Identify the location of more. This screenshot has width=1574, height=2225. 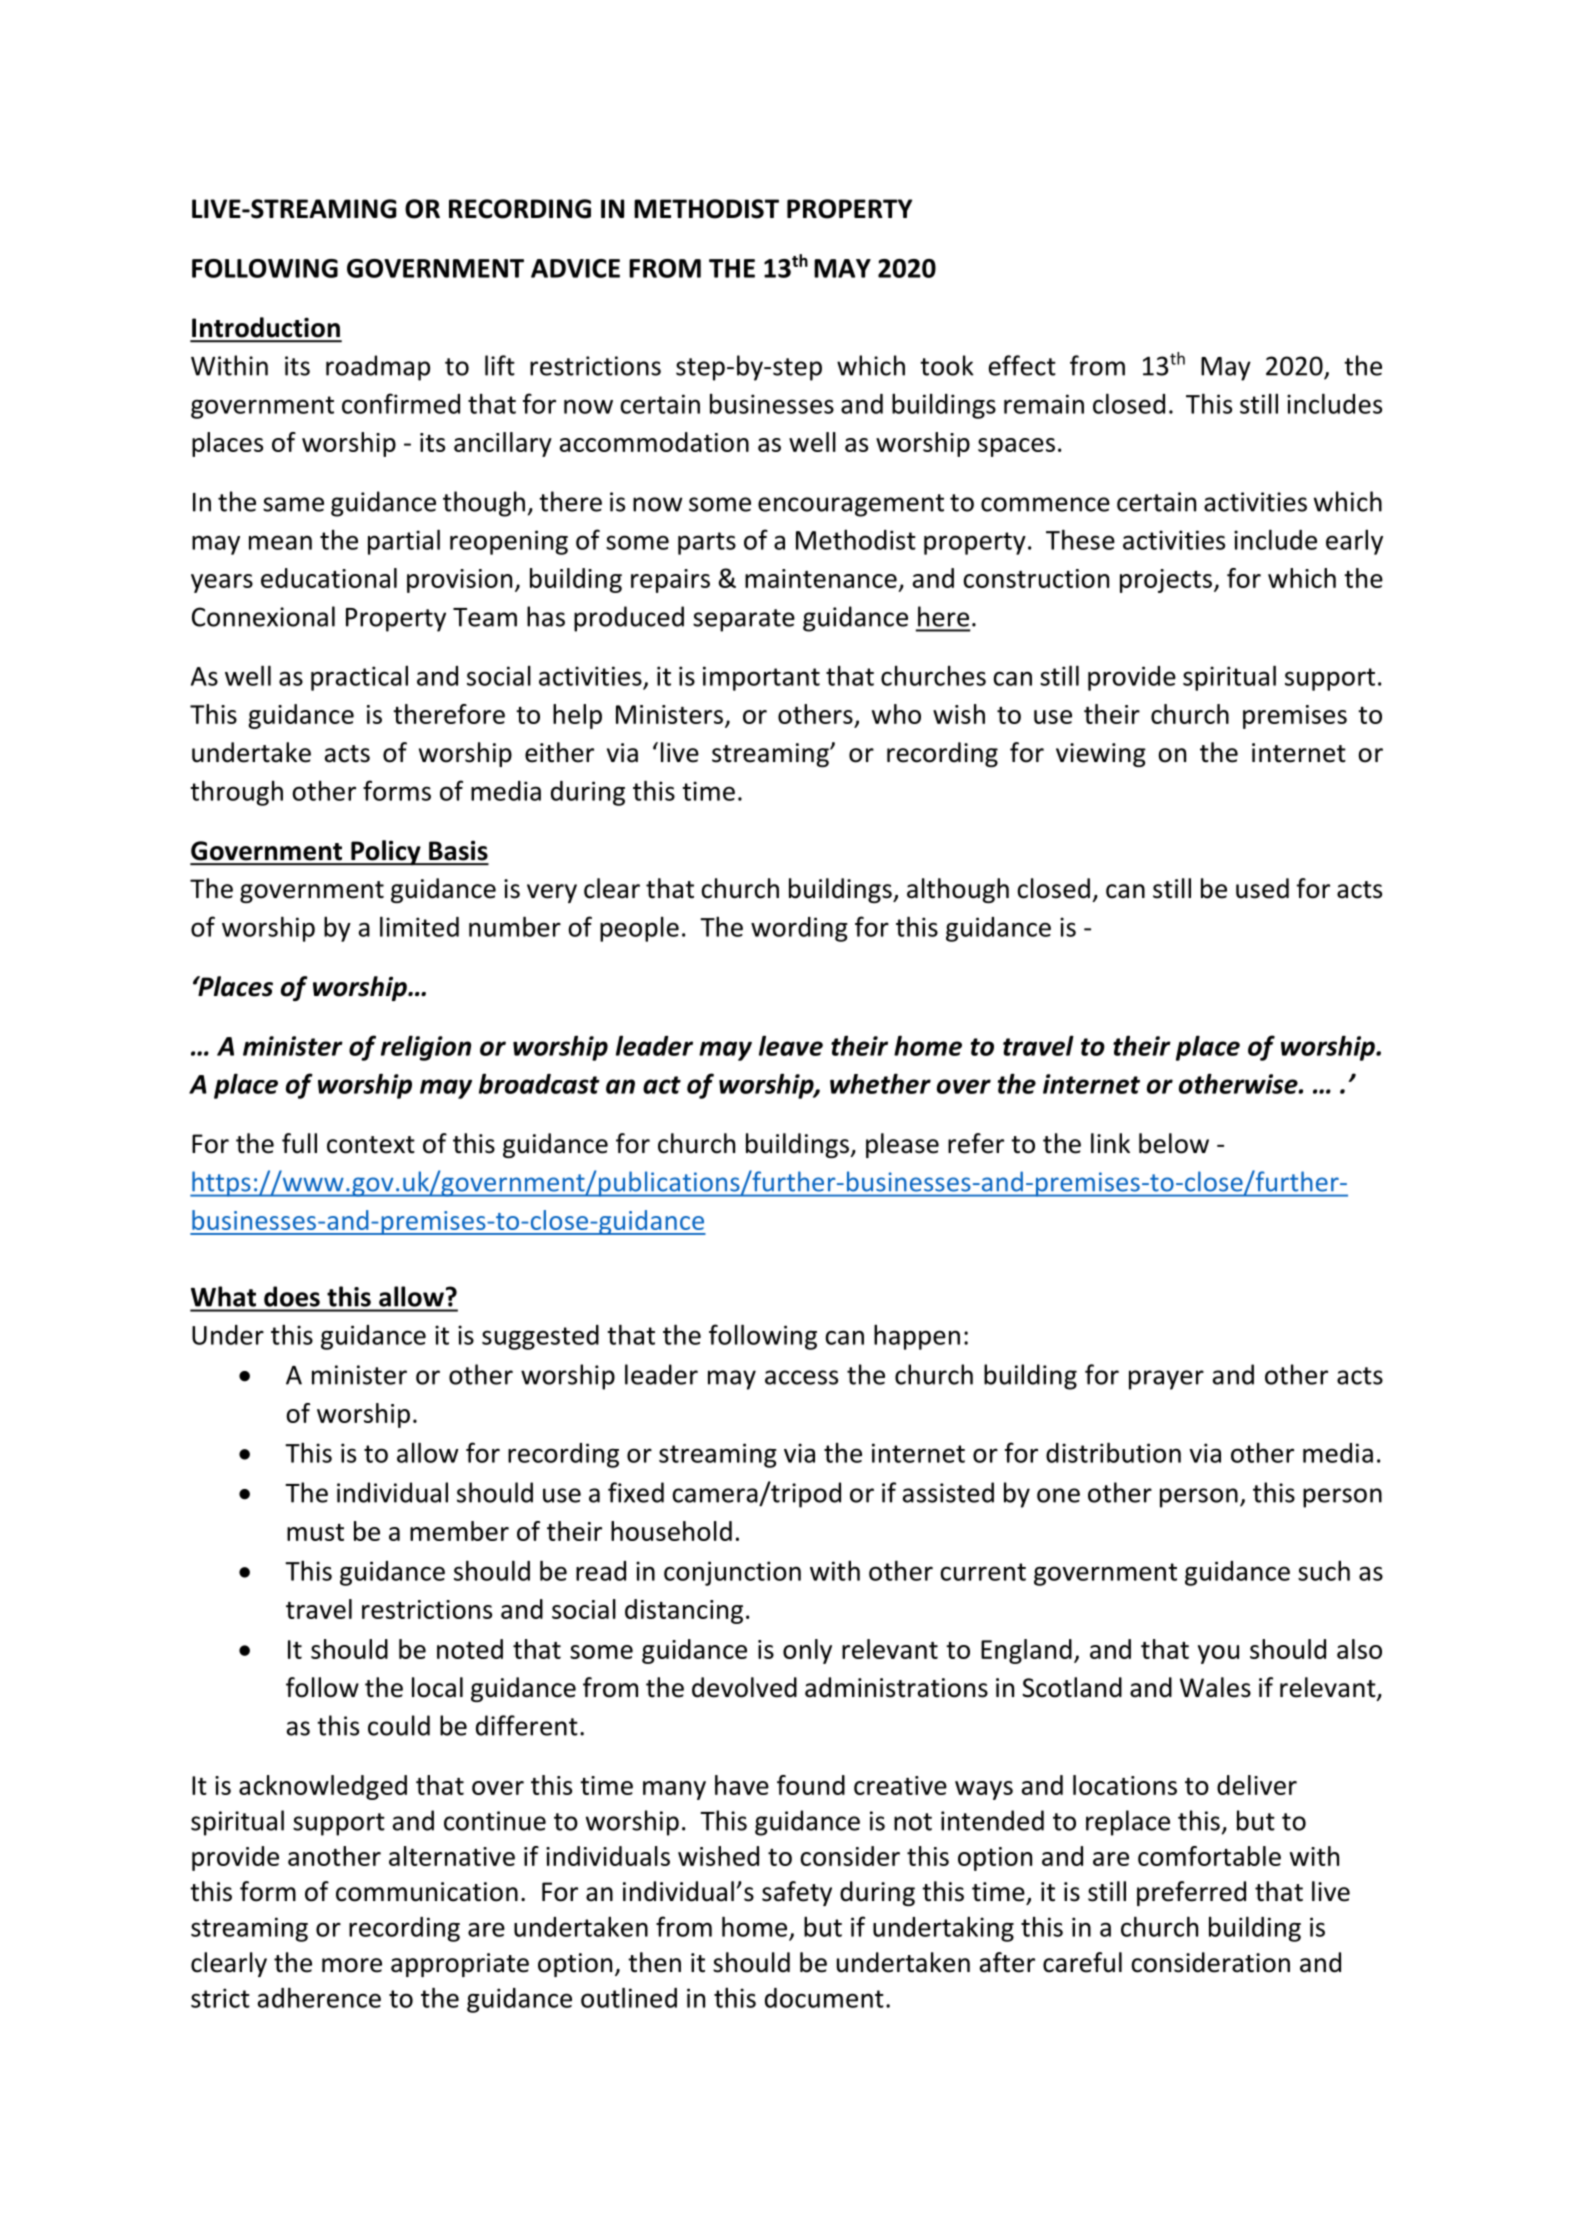
(352, 1965).
